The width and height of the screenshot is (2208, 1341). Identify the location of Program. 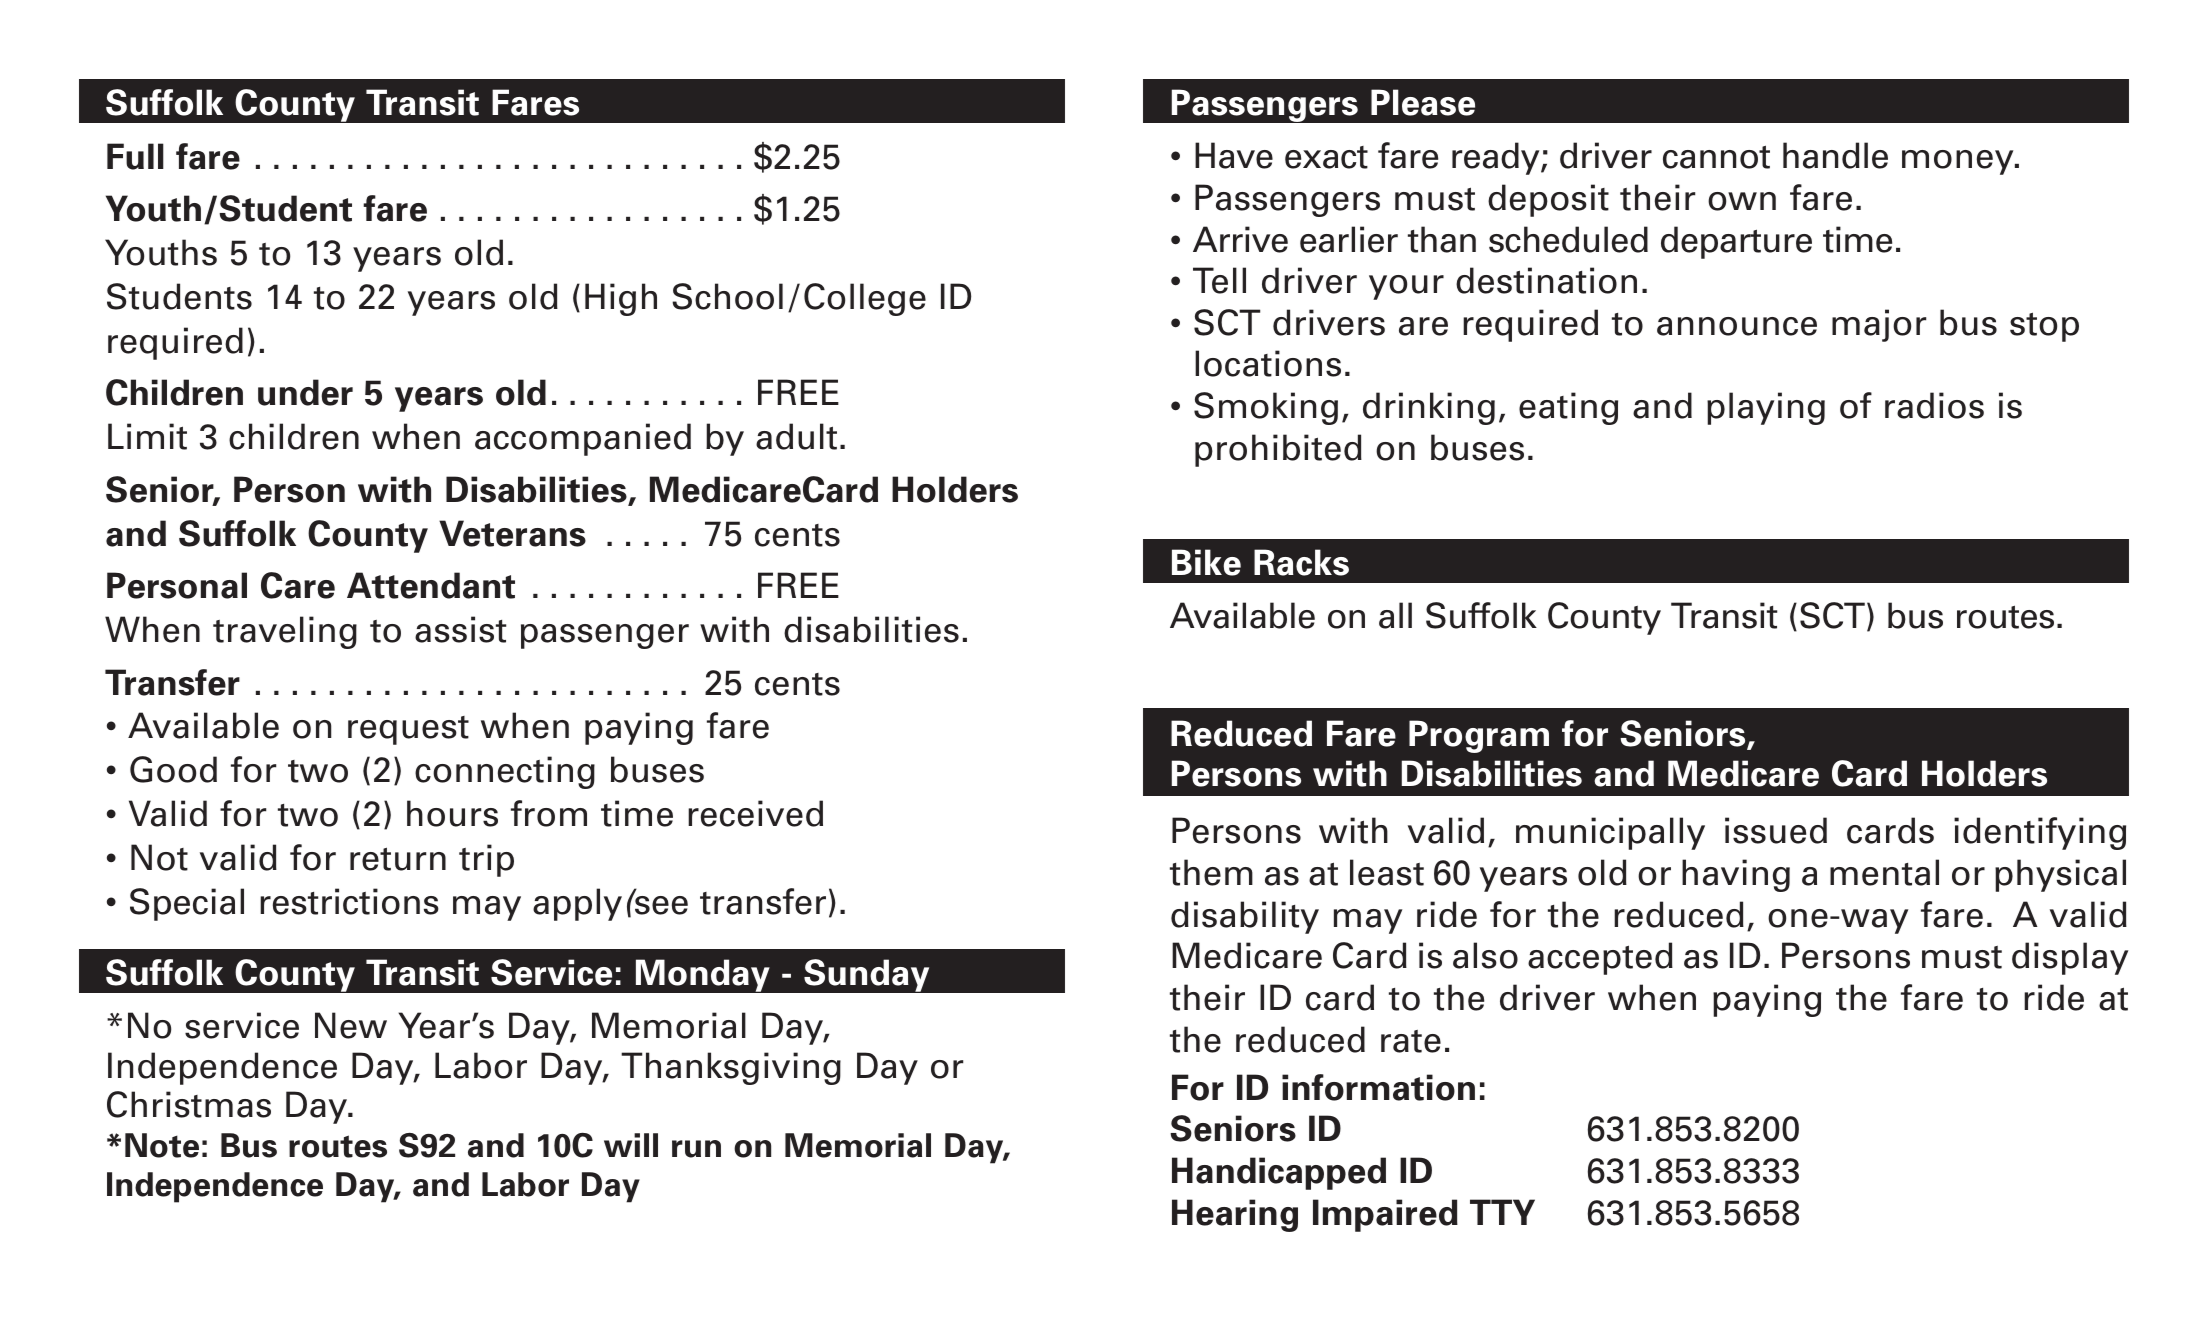
(1479, 736).
